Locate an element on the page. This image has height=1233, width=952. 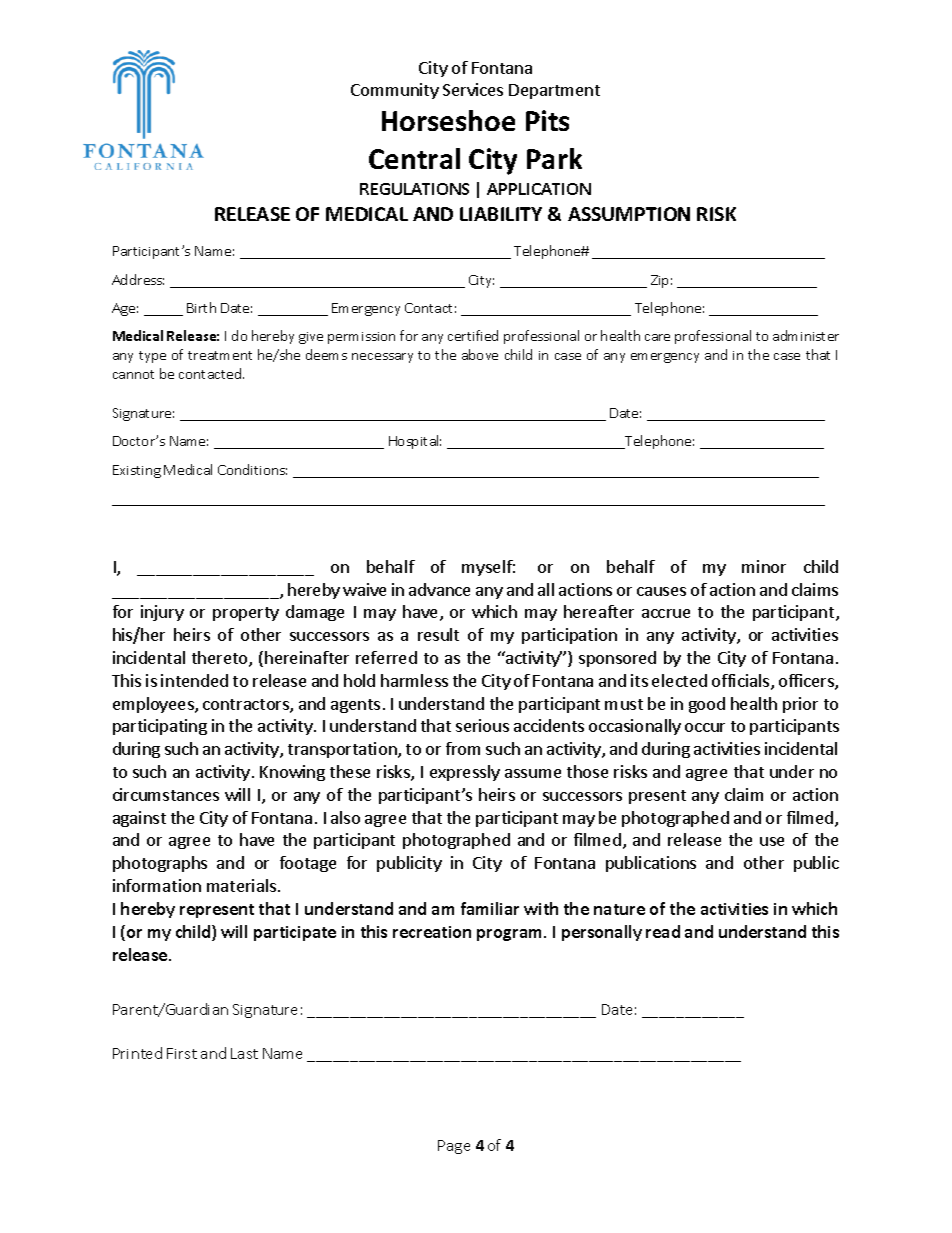
Last is located at coordinates (244, 1053).
